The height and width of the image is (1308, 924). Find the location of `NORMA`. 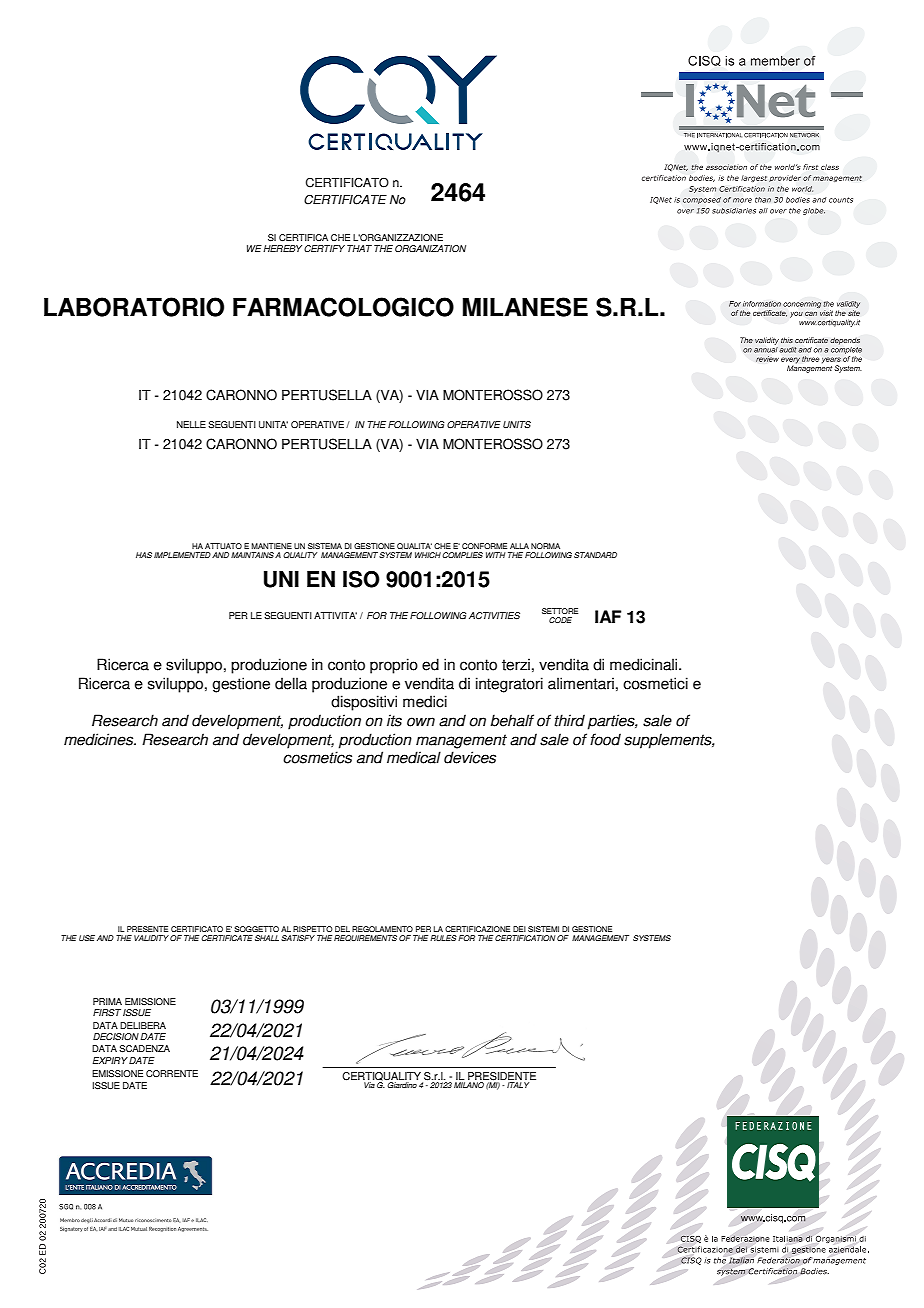

NORMA is located at coordinates (545, 546).
